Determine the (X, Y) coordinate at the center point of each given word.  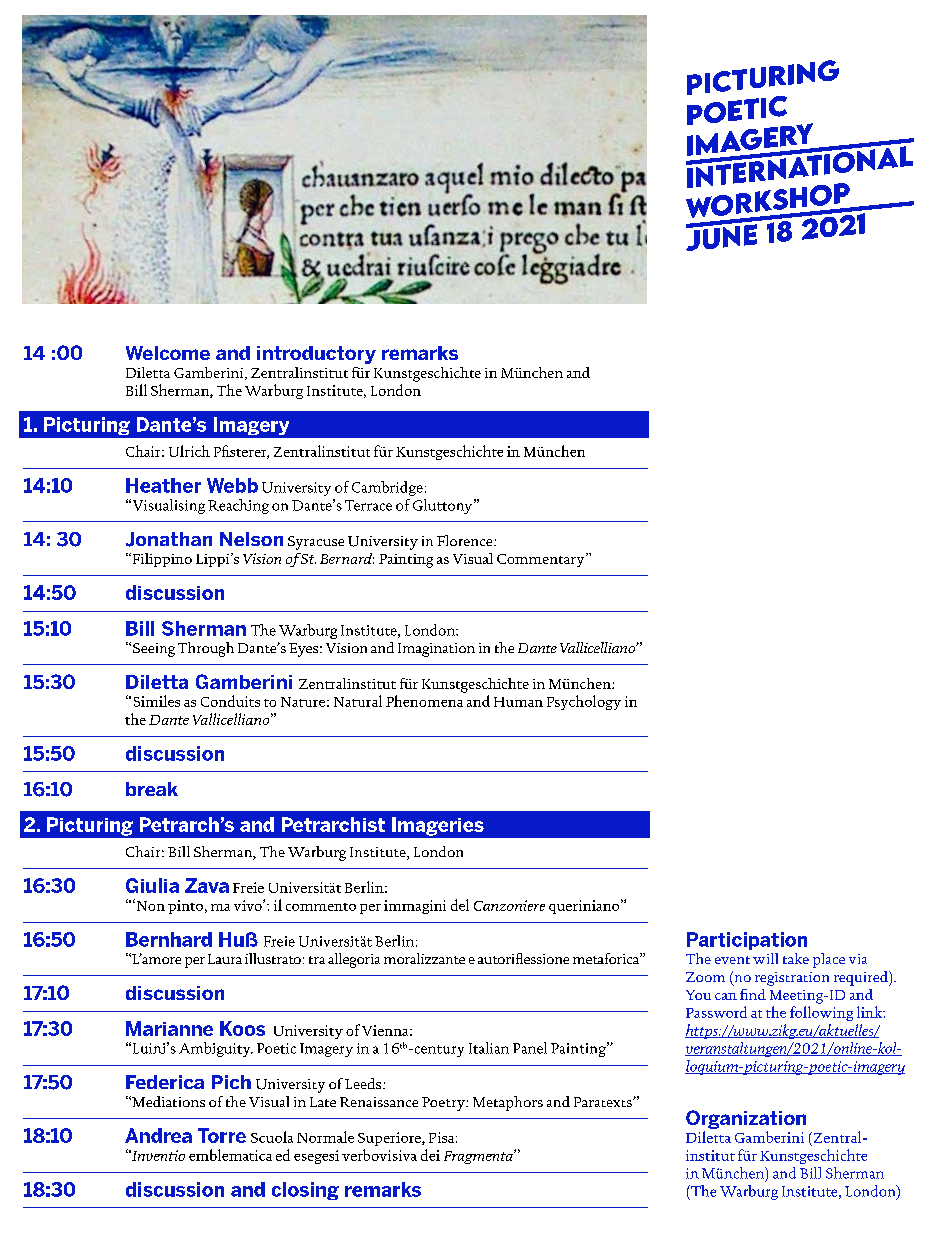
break (152, 789)
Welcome (168, 353)
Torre (222, 1135)
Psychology (584, 702)
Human (518, 702)
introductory (316, 355)
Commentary (542, 560)
